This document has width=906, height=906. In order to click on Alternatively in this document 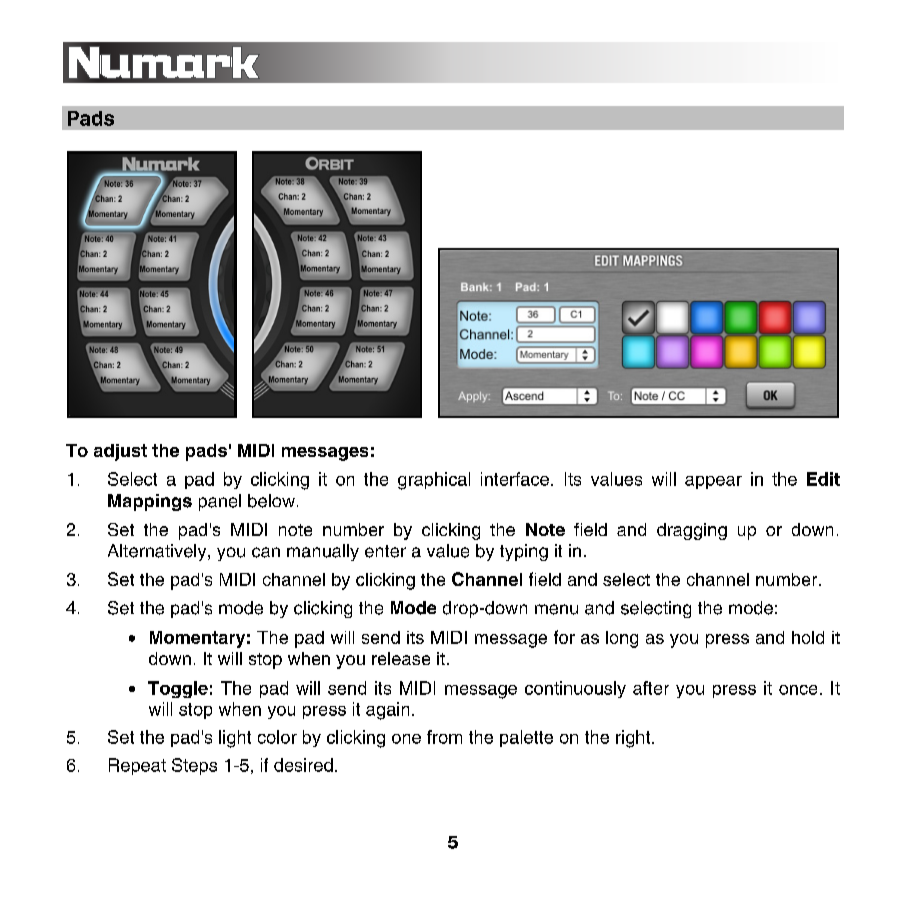, I will do `click(158, 552)`.
